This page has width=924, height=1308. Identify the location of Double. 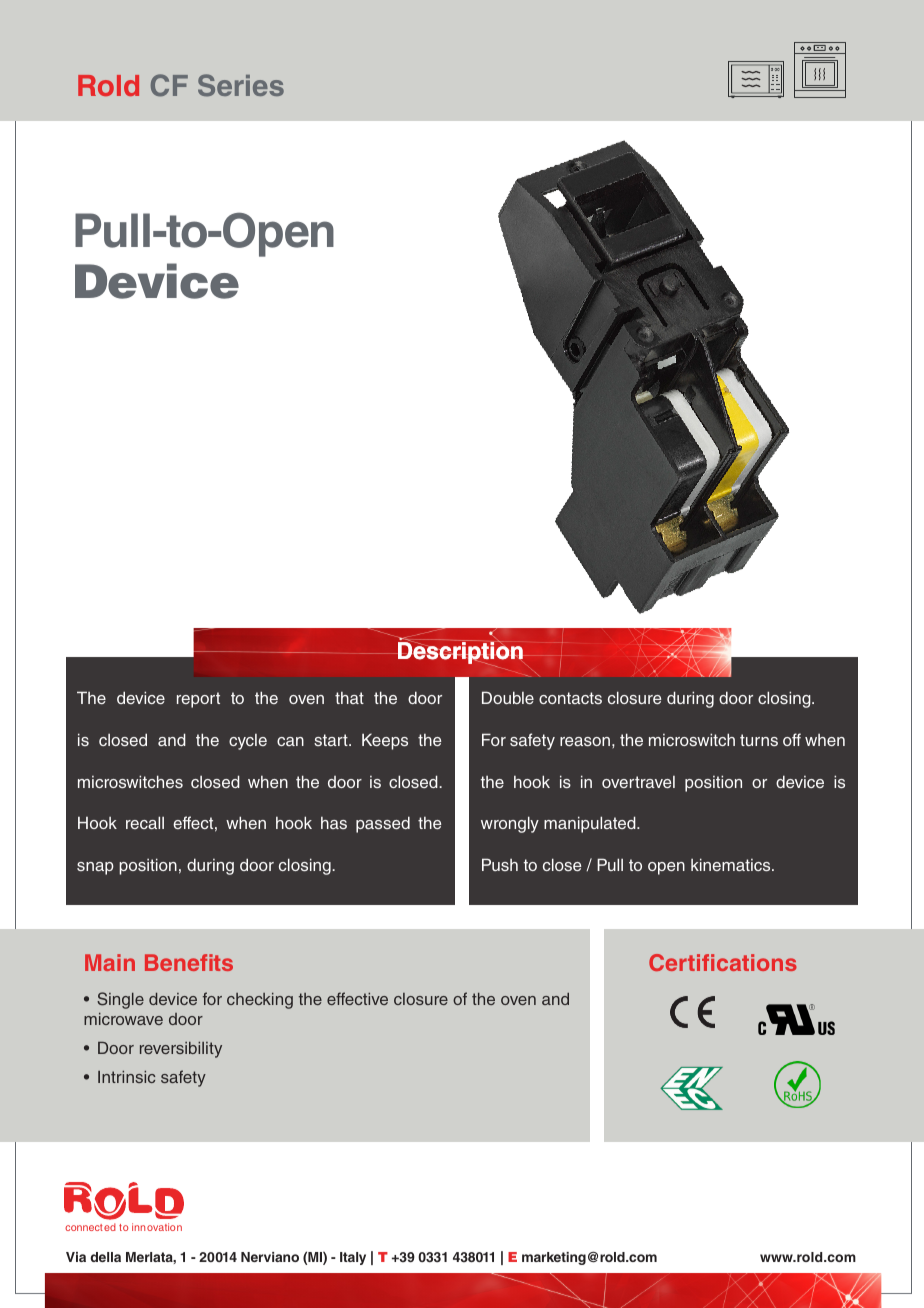
(508, 697).
